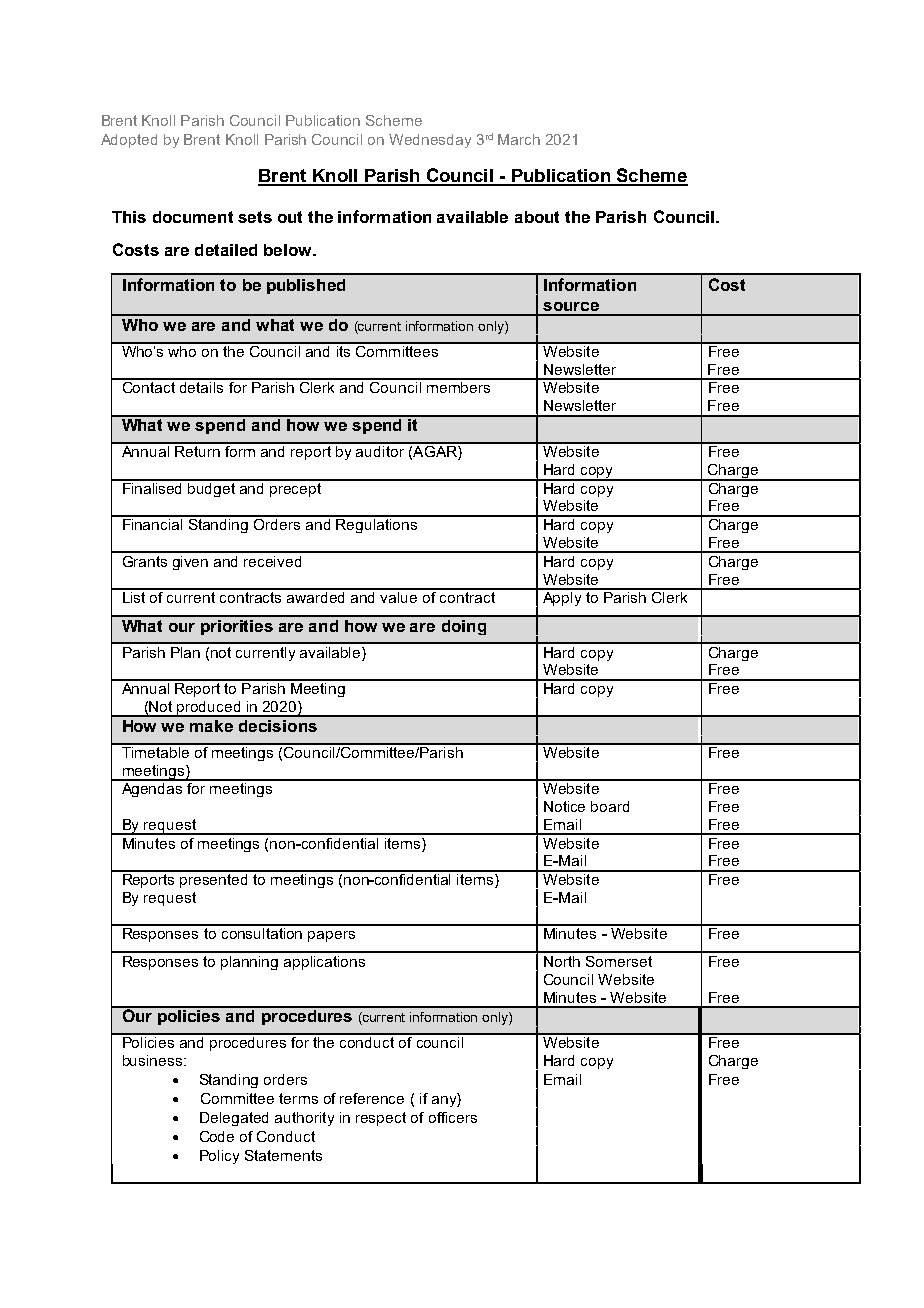  What do you see at coordinates (564, 806) in the screenshot?
I see `Notice` at bounding box center [564, 806].
